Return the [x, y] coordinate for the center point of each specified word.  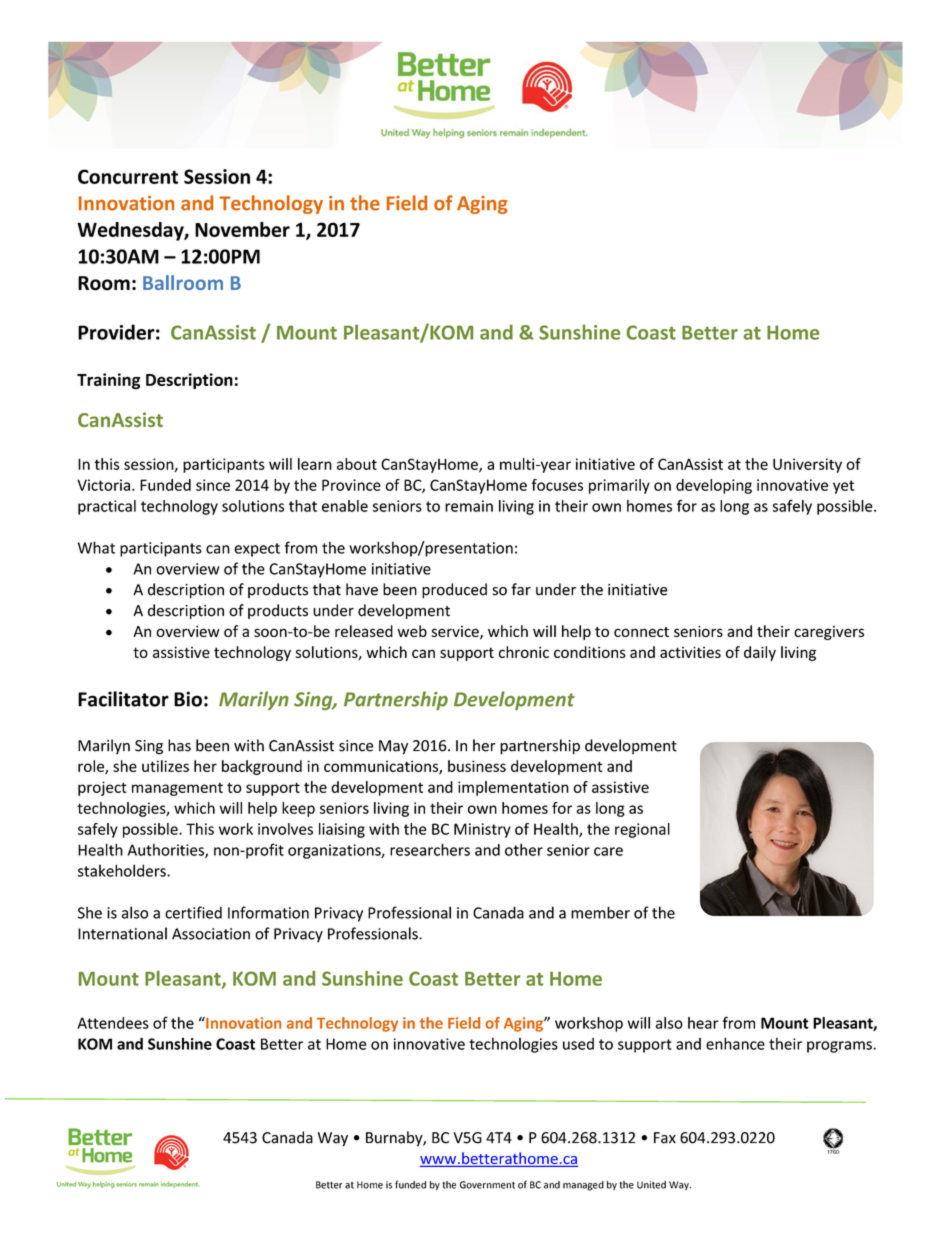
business [477, 766]
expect [257, 550]
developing [714, 486]
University [807, 465]
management [177, 789]
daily [760, 653]
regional [642, 830]
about [357, 464]
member [600, 912]
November [242, 229]
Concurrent [128, 176]
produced [454, 591]
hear [703, 1023]
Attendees [113, 1023]
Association [211, 934]
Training [108, 381]
